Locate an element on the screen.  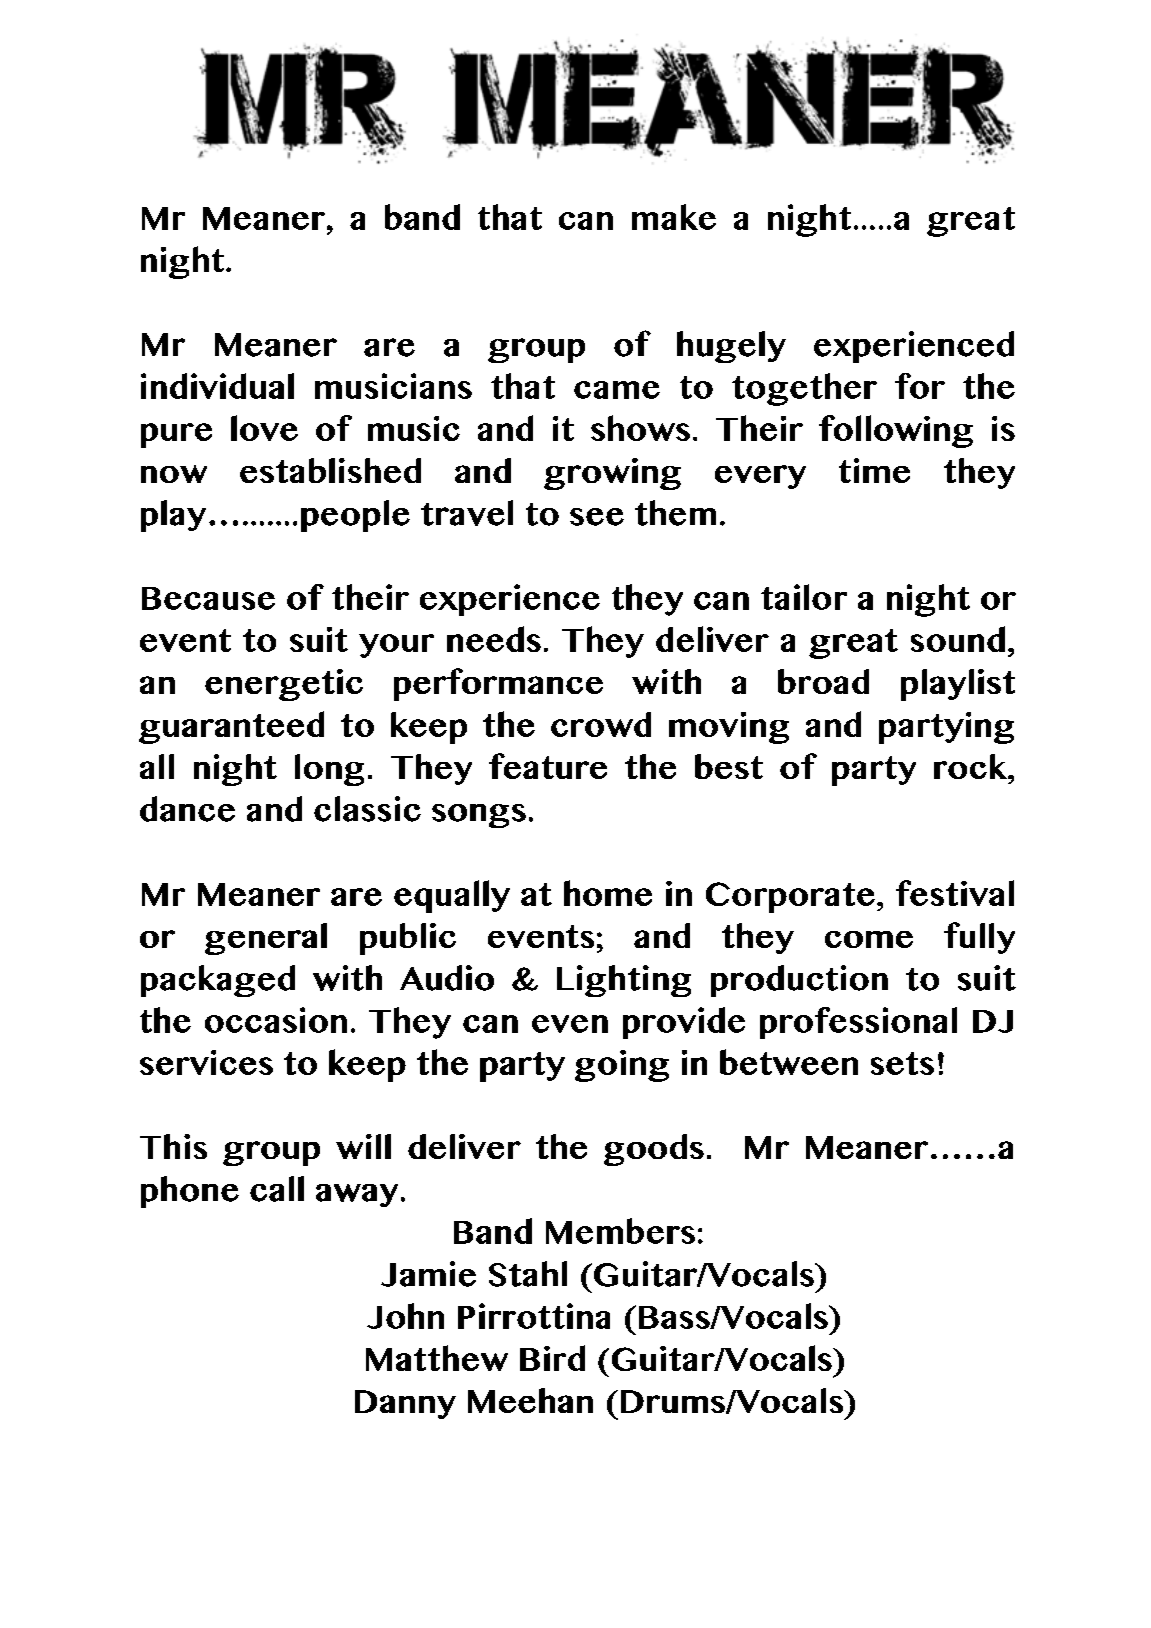
sets is located at coordinates (902, 1063).
